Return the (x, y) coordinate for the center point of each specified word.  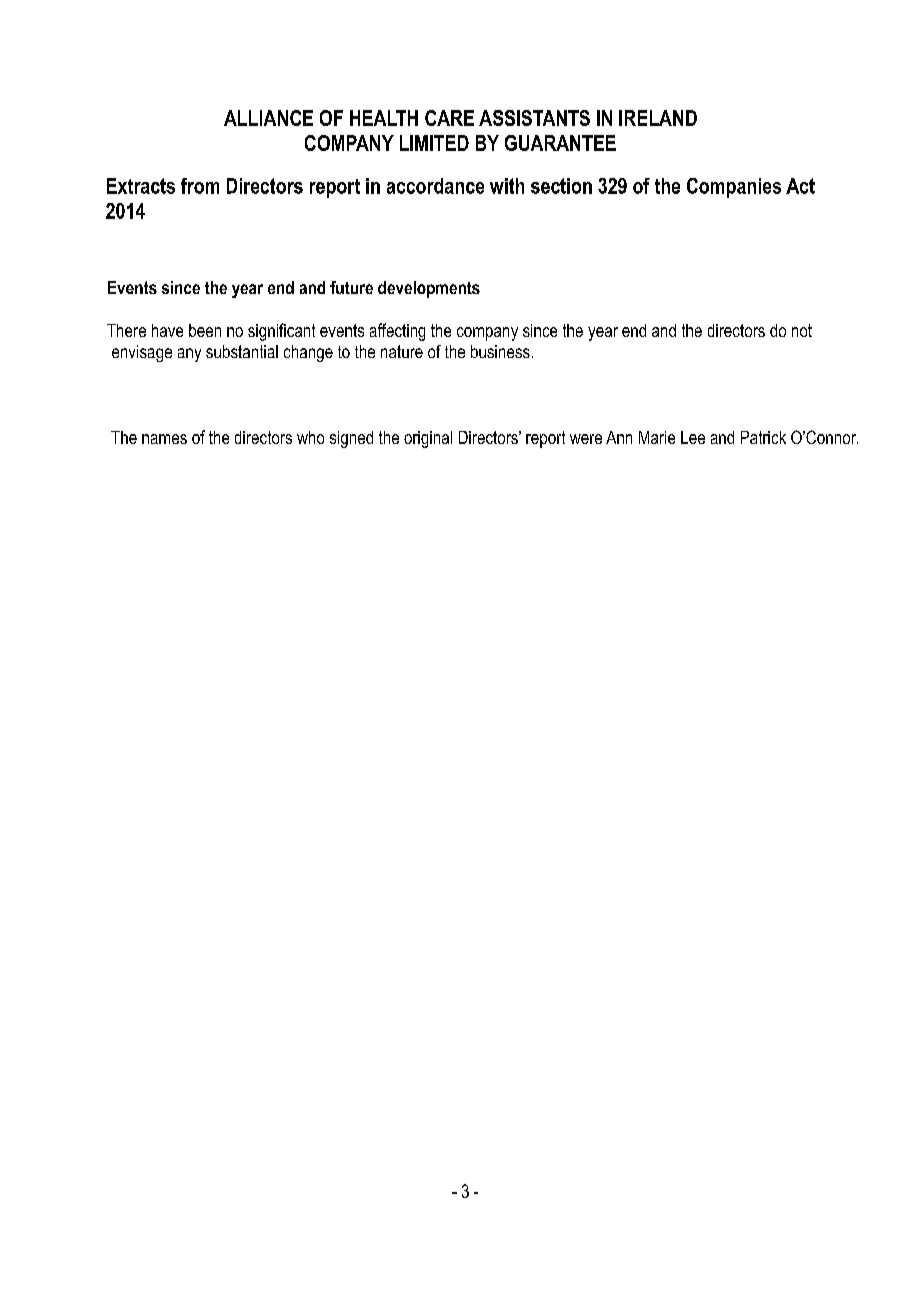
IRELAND (658, 118)
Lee (693, 437)
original (428, 439)
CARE (449, 118)
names (164, 439)
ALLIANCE (268, 118)
